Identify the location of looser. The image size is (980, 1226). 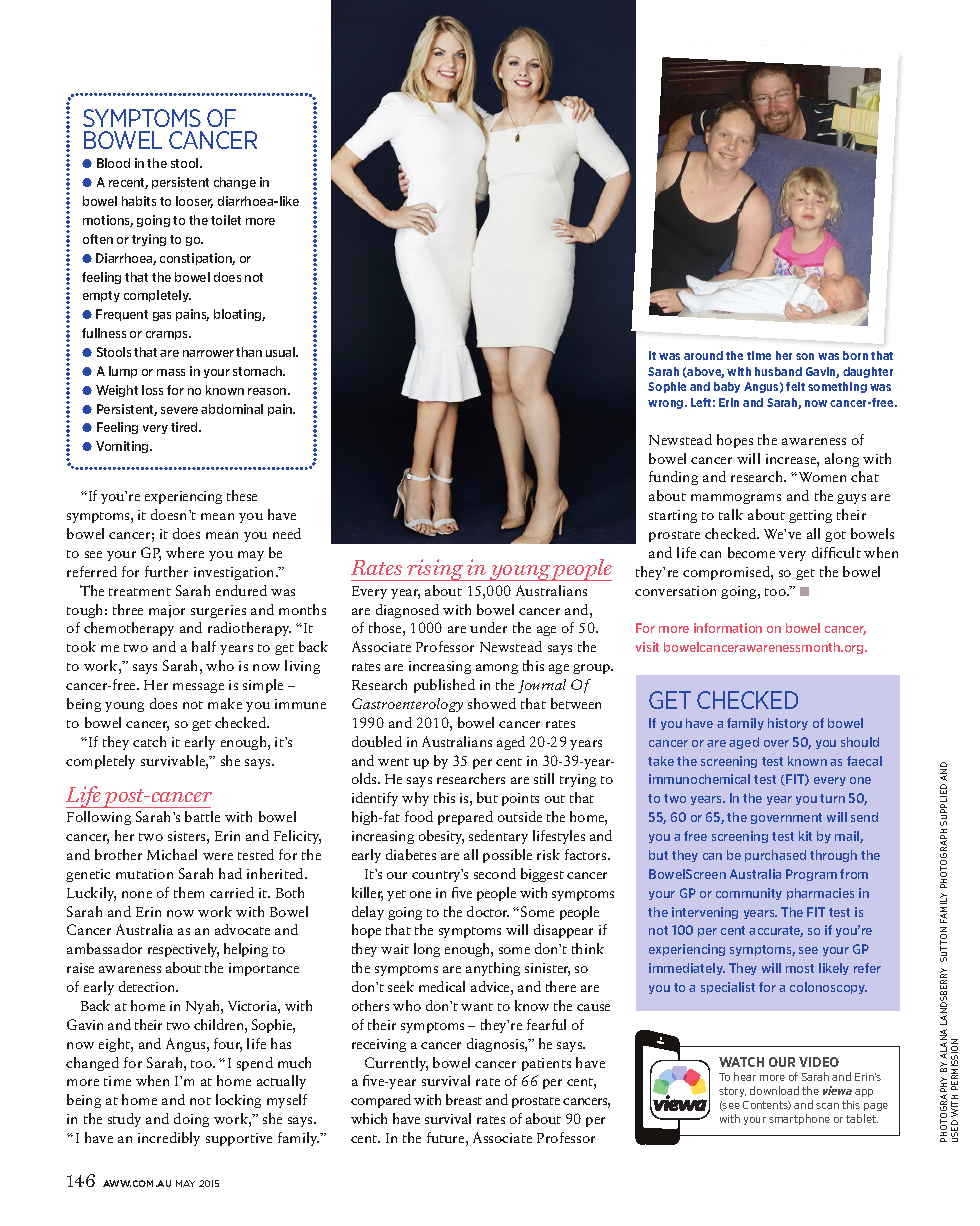
(194, 202).
